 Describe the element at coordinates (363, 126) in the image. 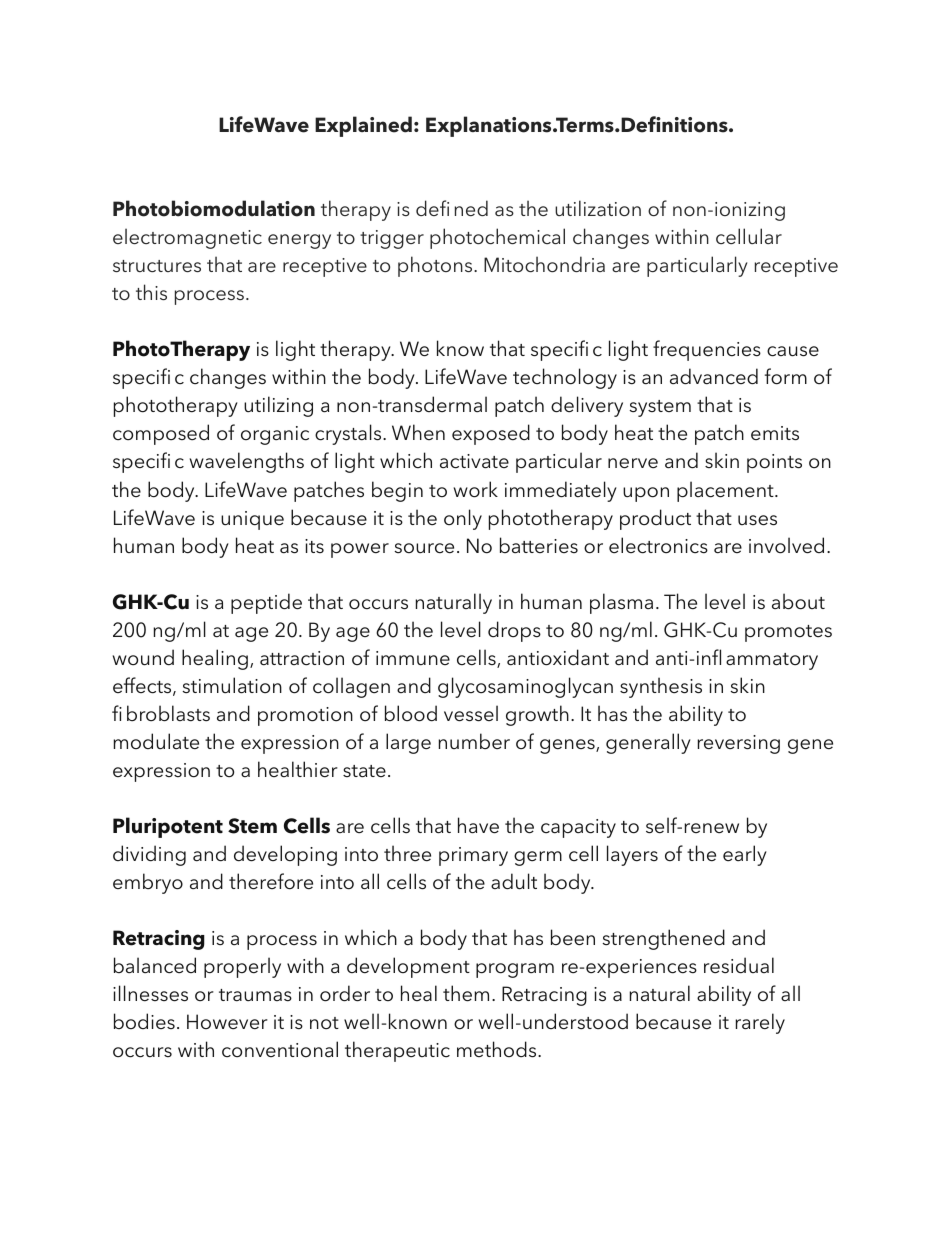

I see `Explained` at that location.
